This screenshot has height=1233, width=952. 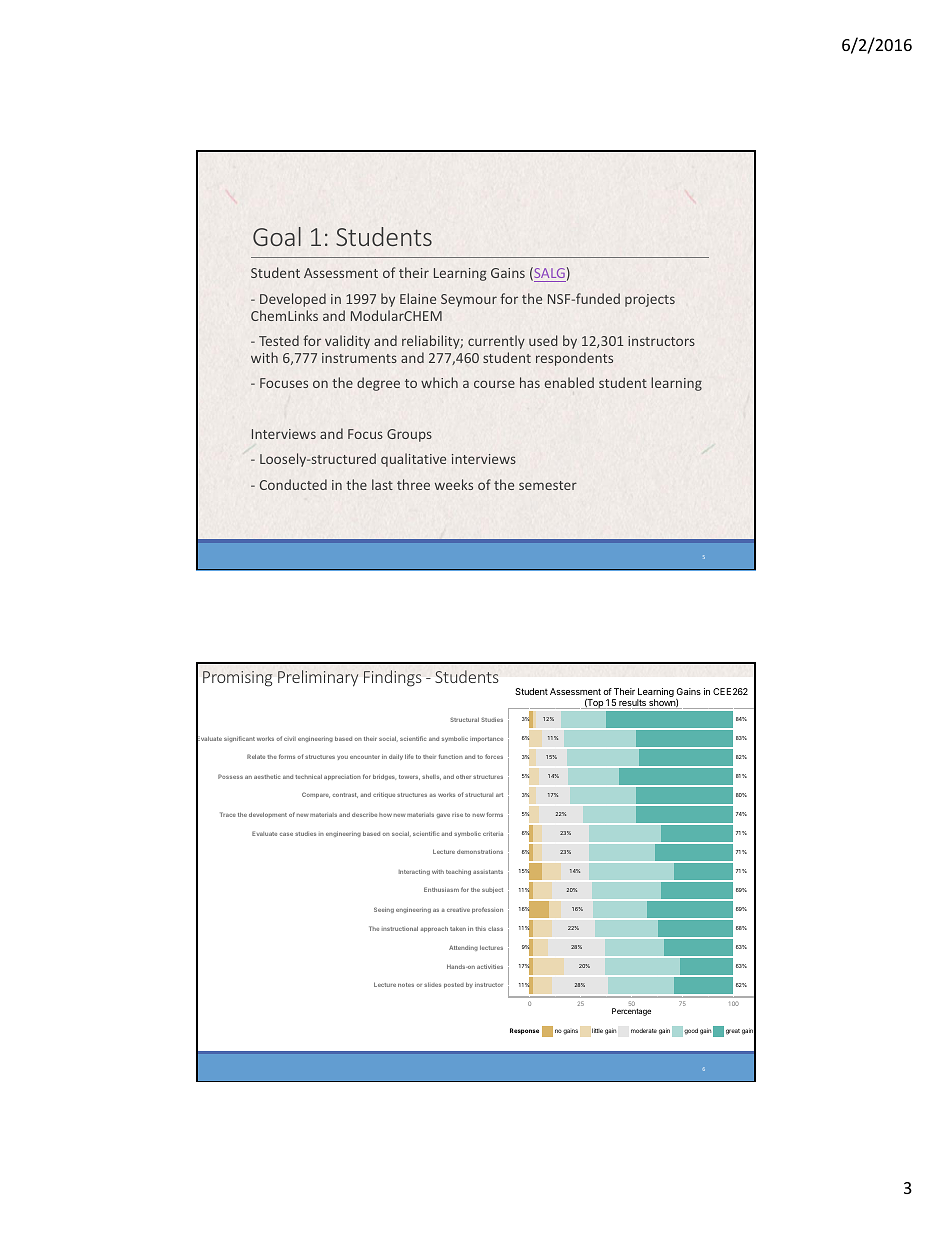 I want to click on weeks, so click(x=454, y=484).
